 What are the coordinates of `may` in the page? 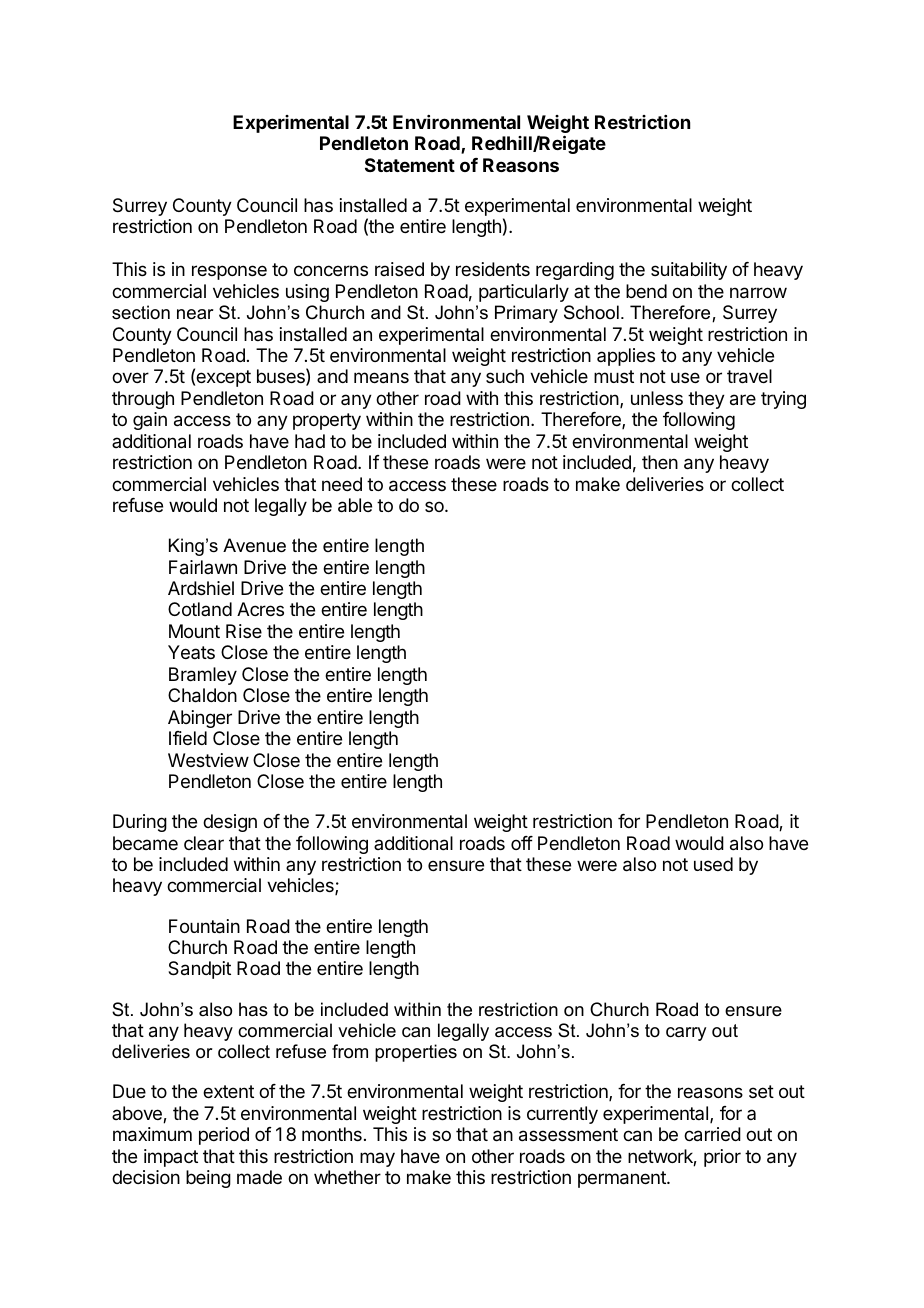 It's located at (377, 1159).
